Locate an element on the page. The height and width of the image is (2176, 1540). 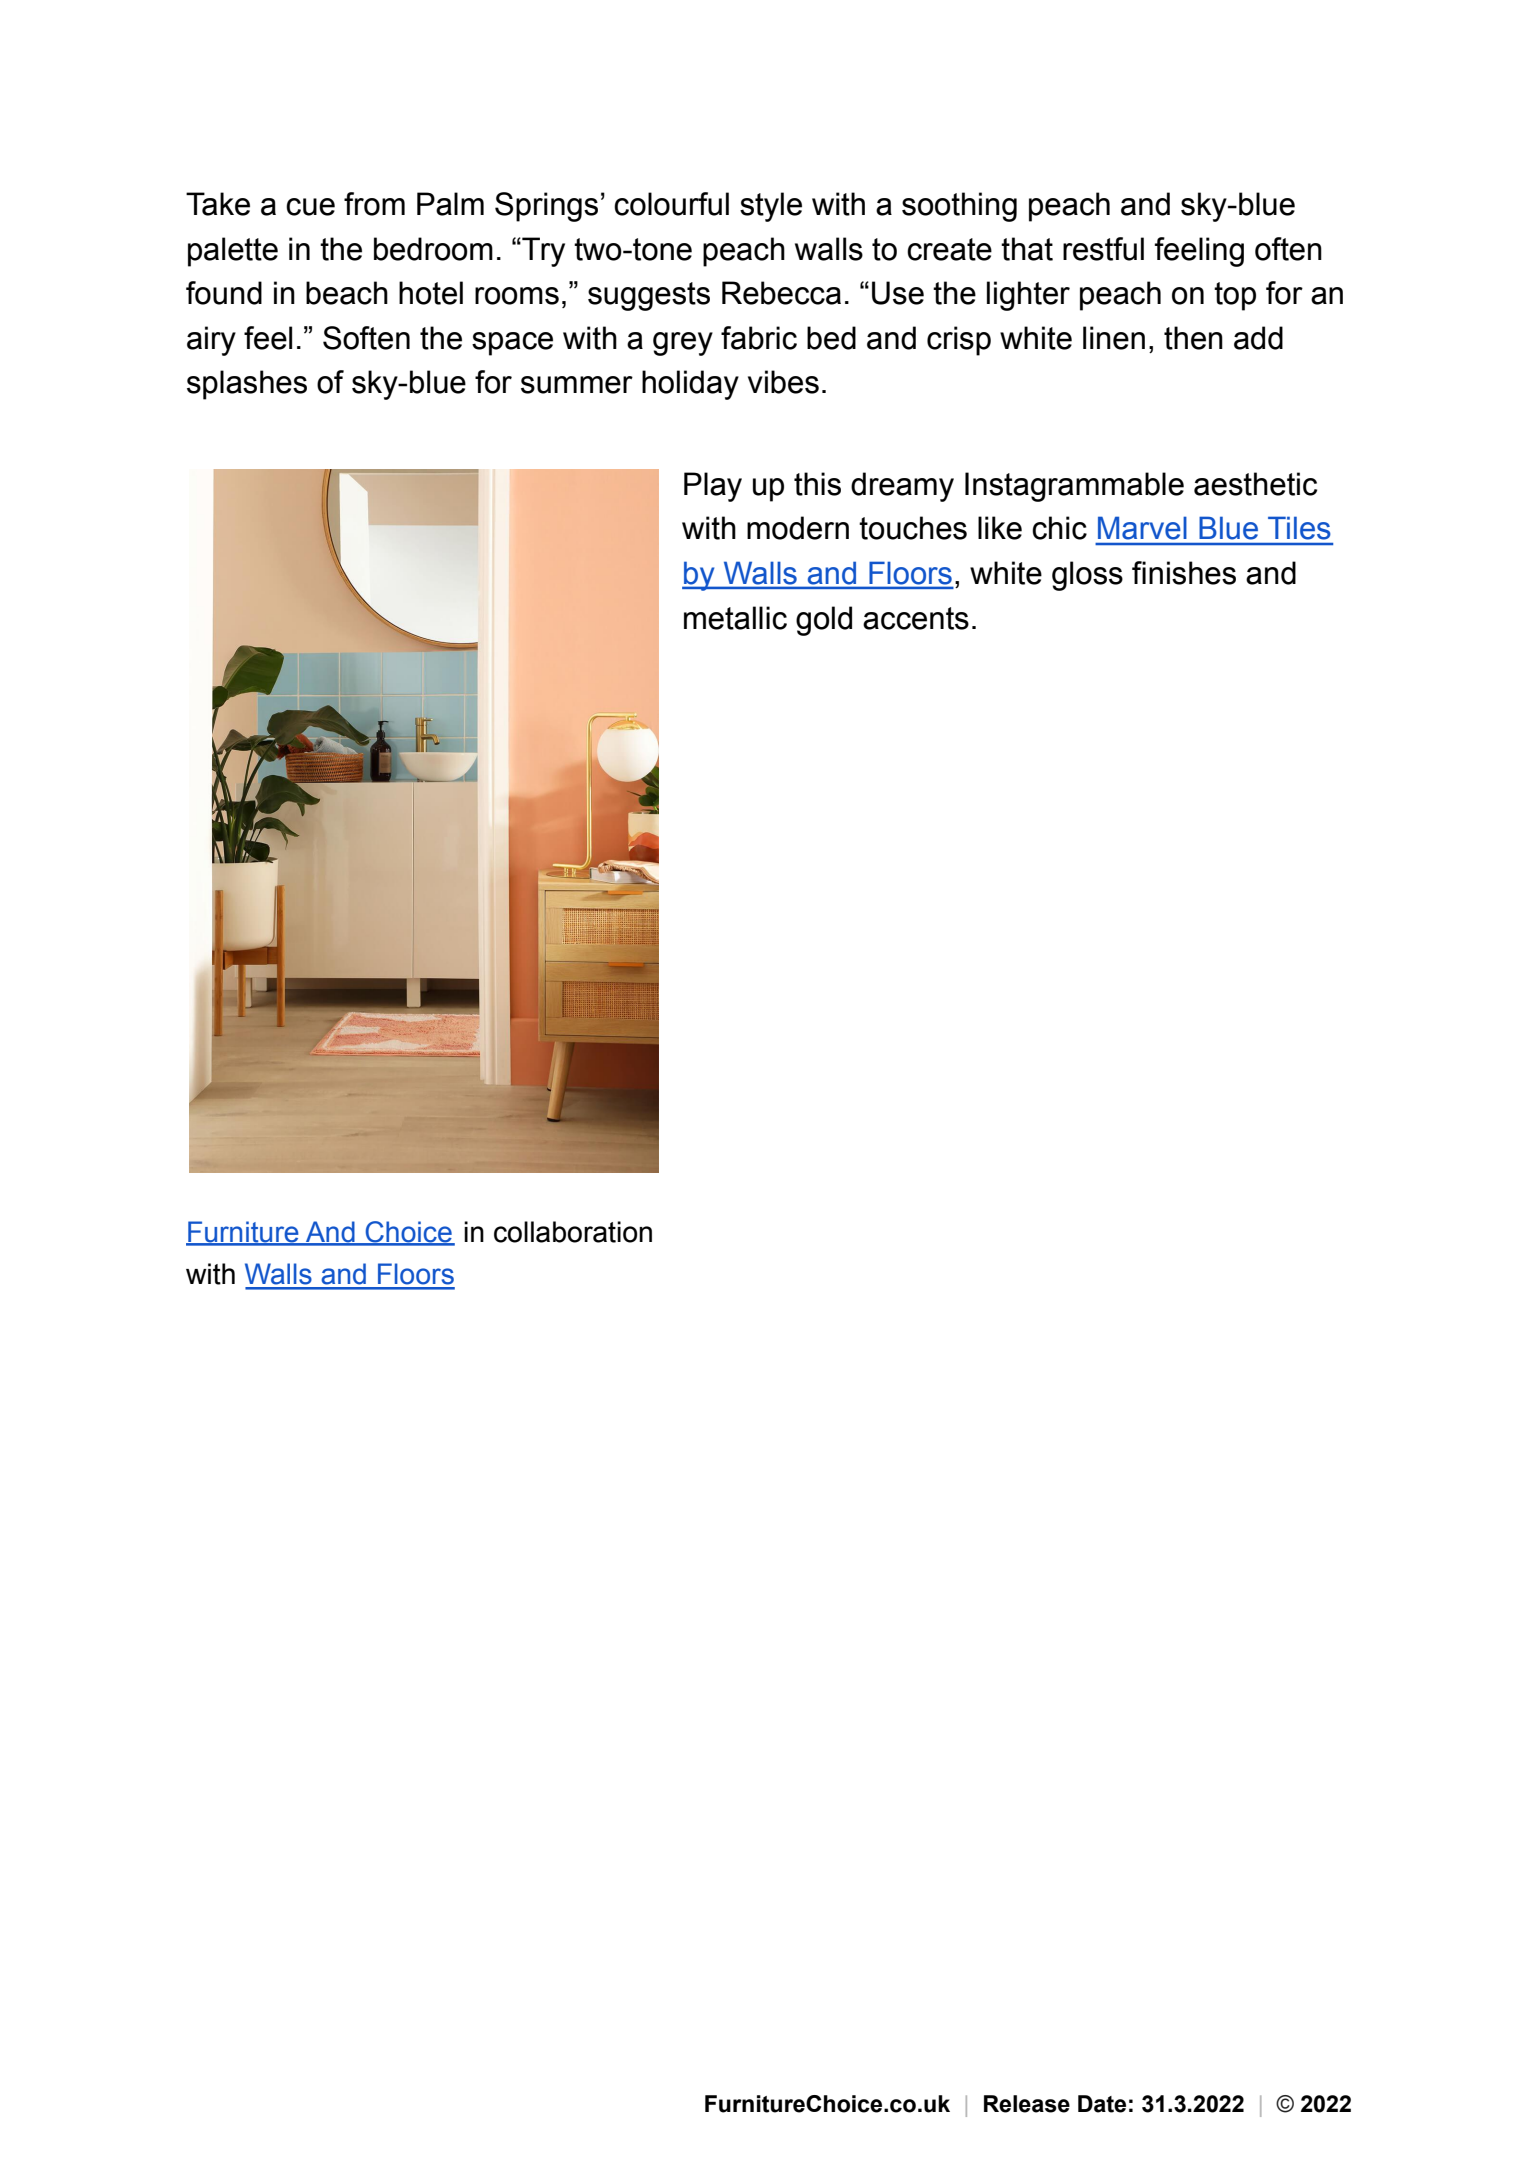
Rebecca is located at coordinates (781, 293).
